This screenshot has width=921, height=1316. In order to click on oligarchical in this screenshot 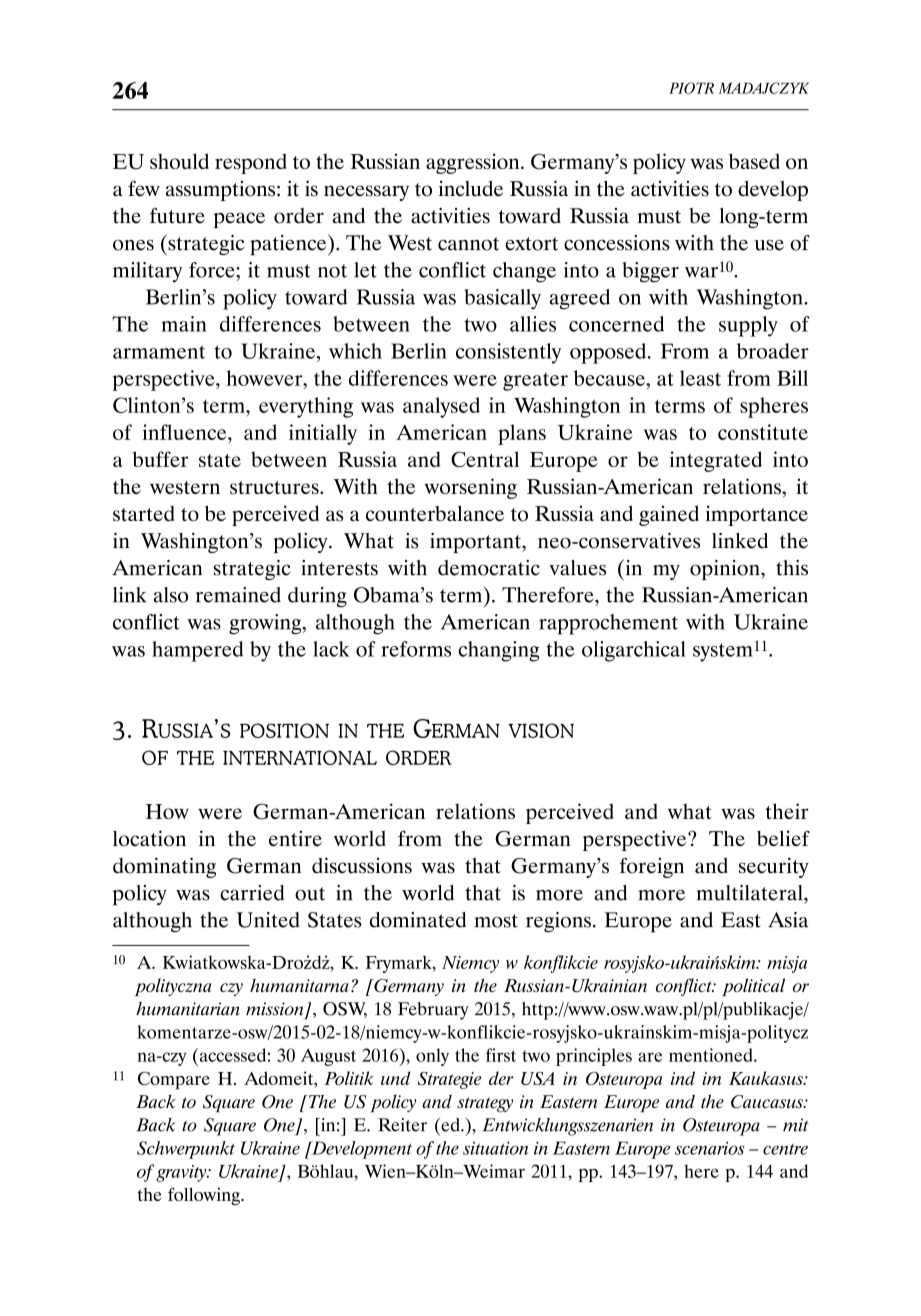, I will do `click(634, 651)`.
